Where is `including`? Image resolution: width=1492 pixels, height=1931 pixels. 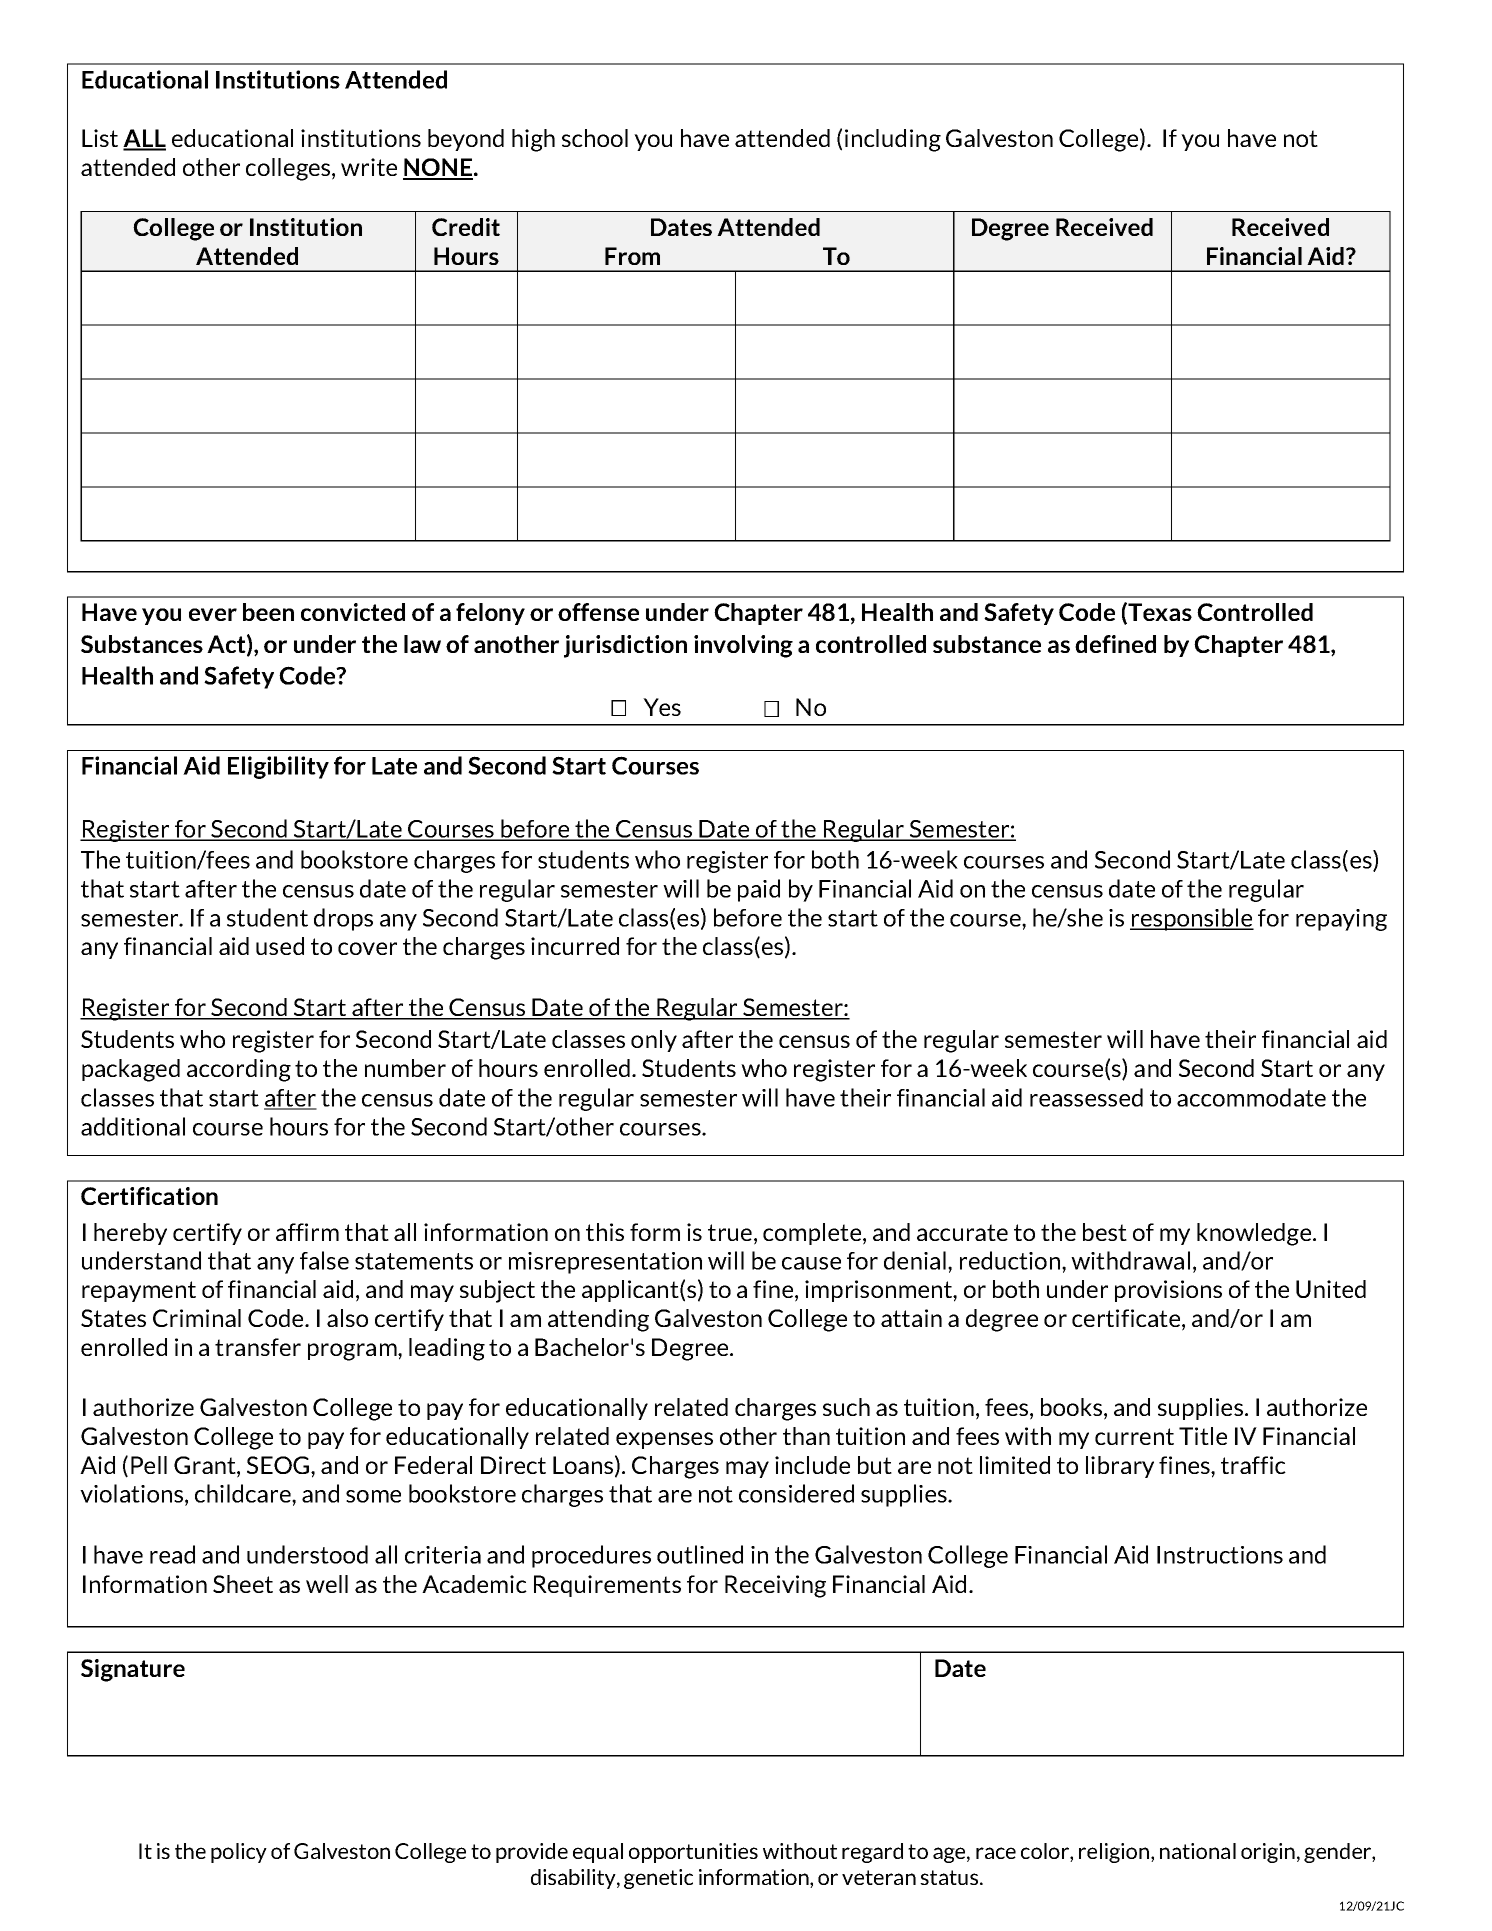
including is located at coordinates (893, 140).
